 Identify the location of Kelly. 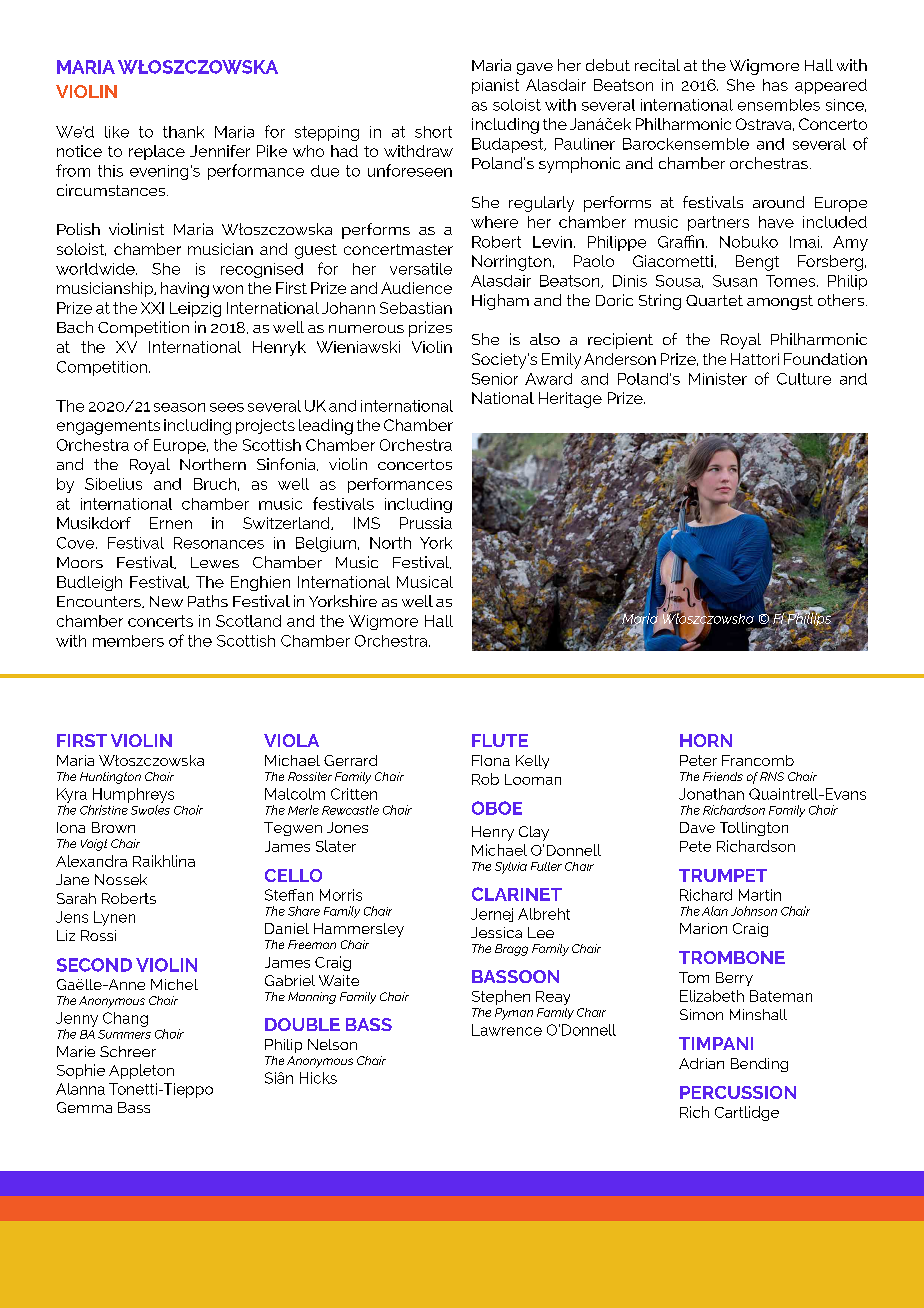
(532, 762).
